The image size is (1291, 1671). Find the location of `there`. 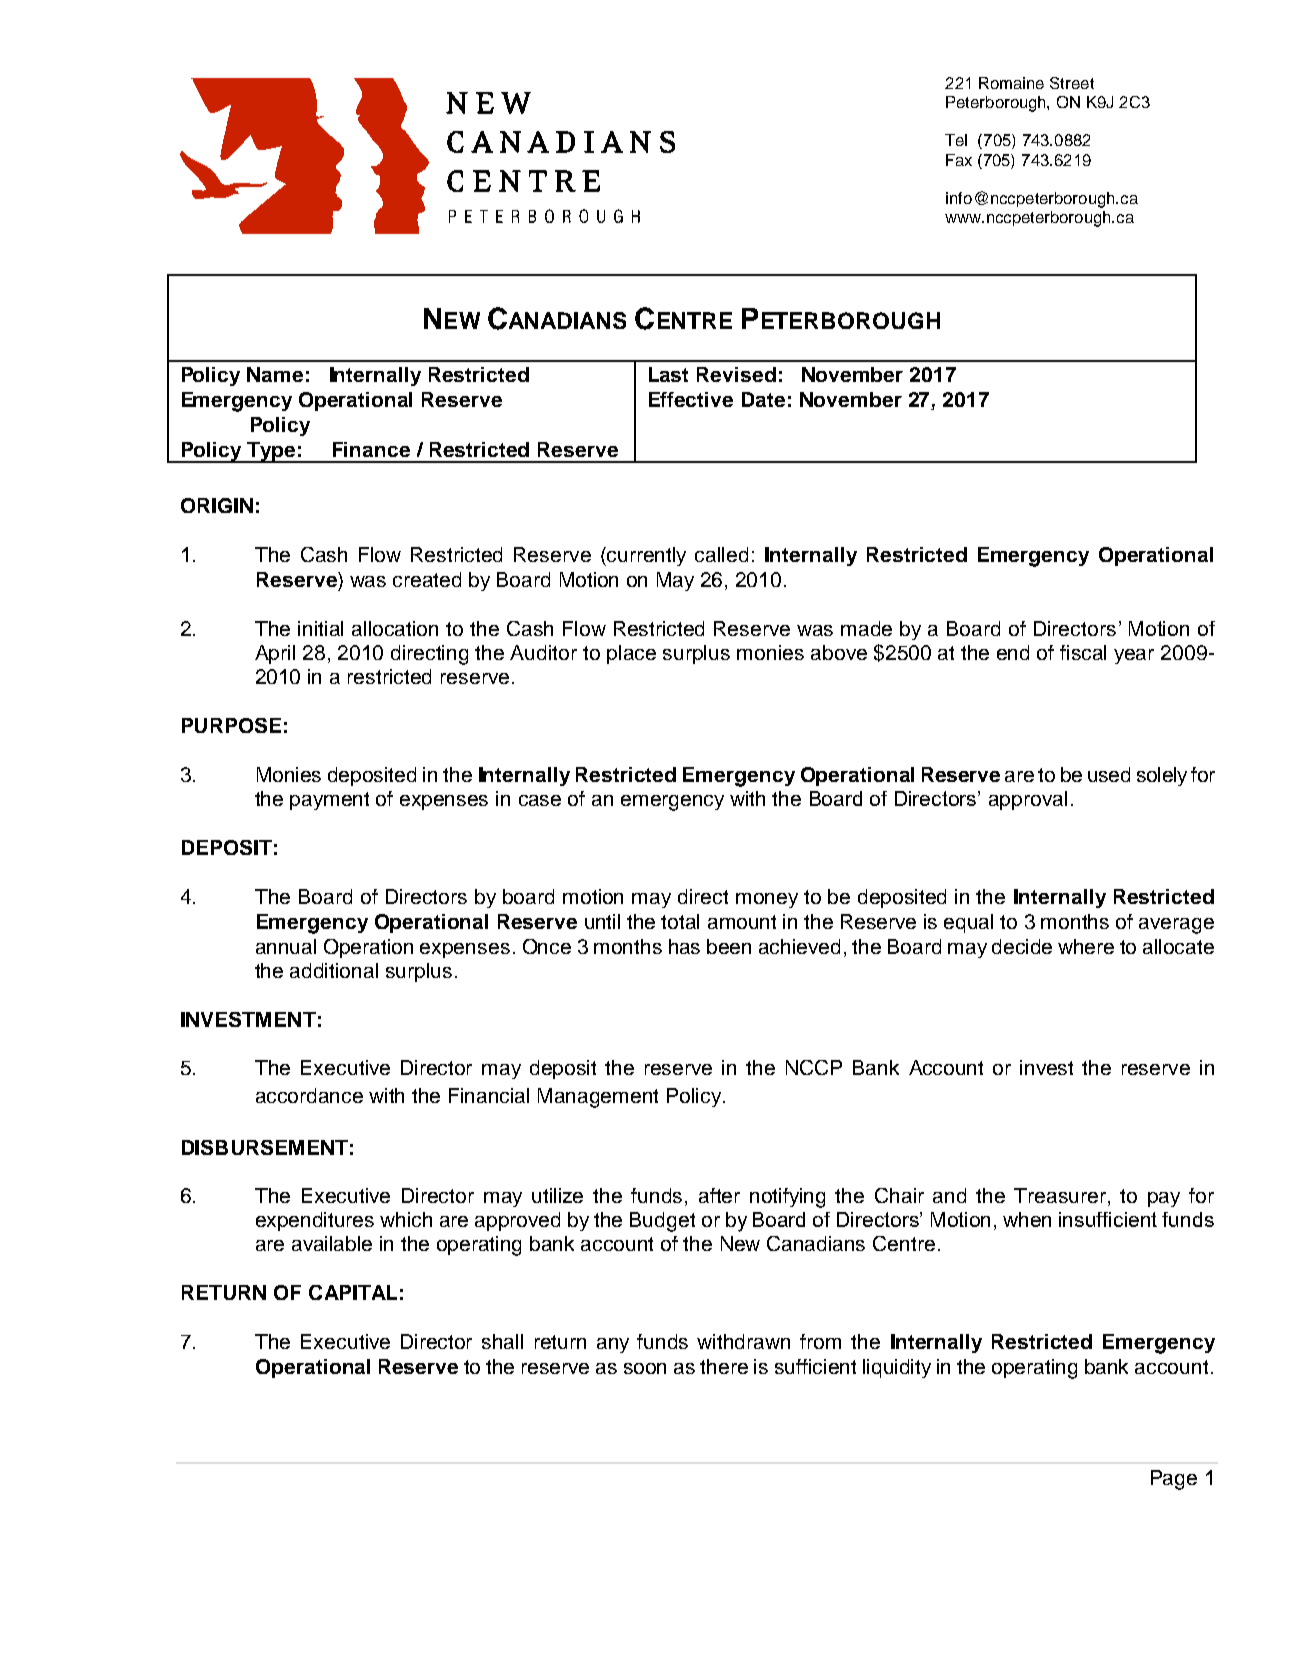

there is located at coordinates (724, 1366).
